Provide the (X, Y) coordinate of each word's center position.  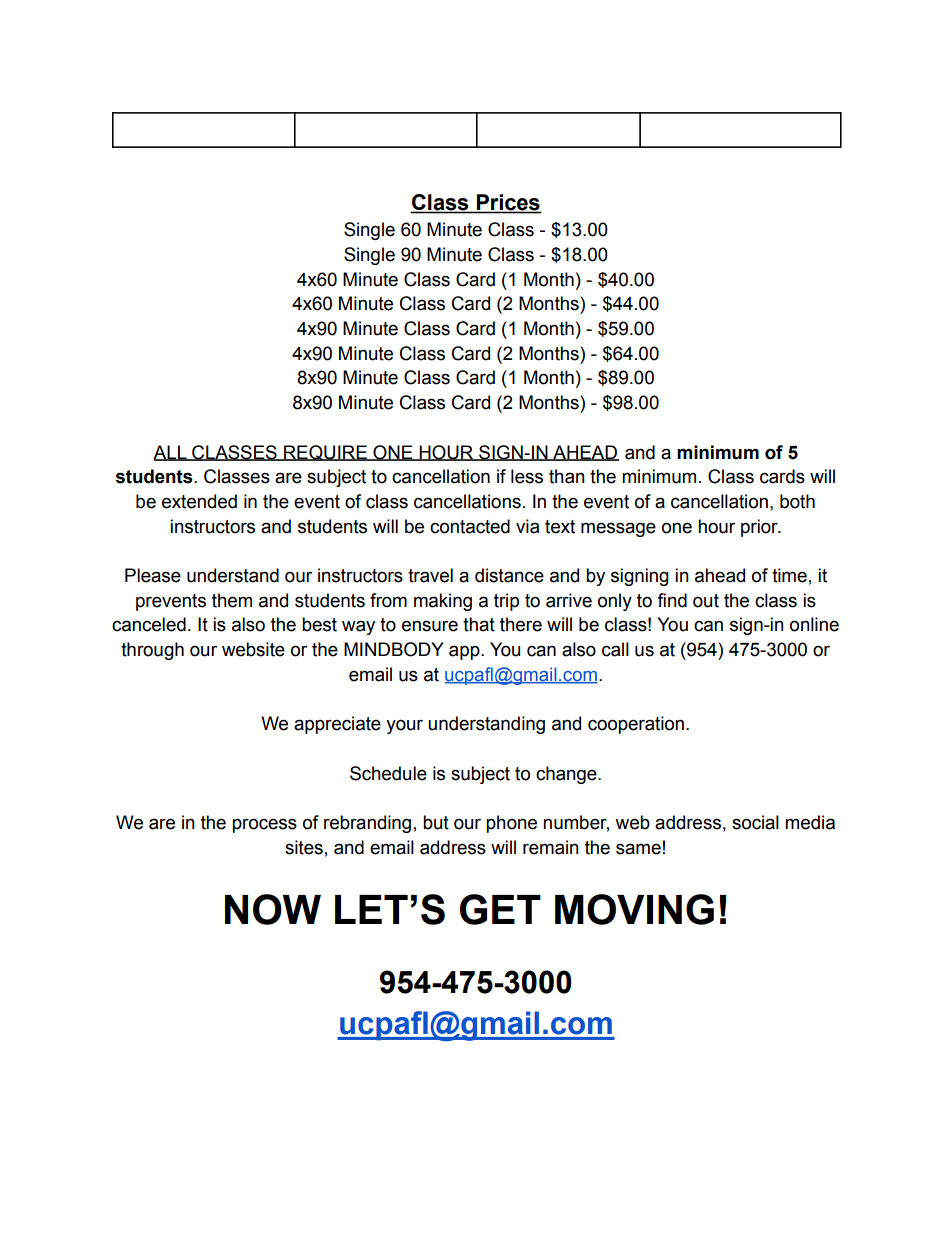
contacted (470, 526)
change (567, 775)
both (797, 501)
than (567, 476)
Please (153, 575)
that (479, 624)
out (706, 601)
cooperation (636, 725)
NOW (273, 909)
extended (199, 501)
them (232, 600)
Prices (508, 203)
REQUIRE (325, 453)
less (527, 476)
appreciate (337, 725)
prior (760, 528)
